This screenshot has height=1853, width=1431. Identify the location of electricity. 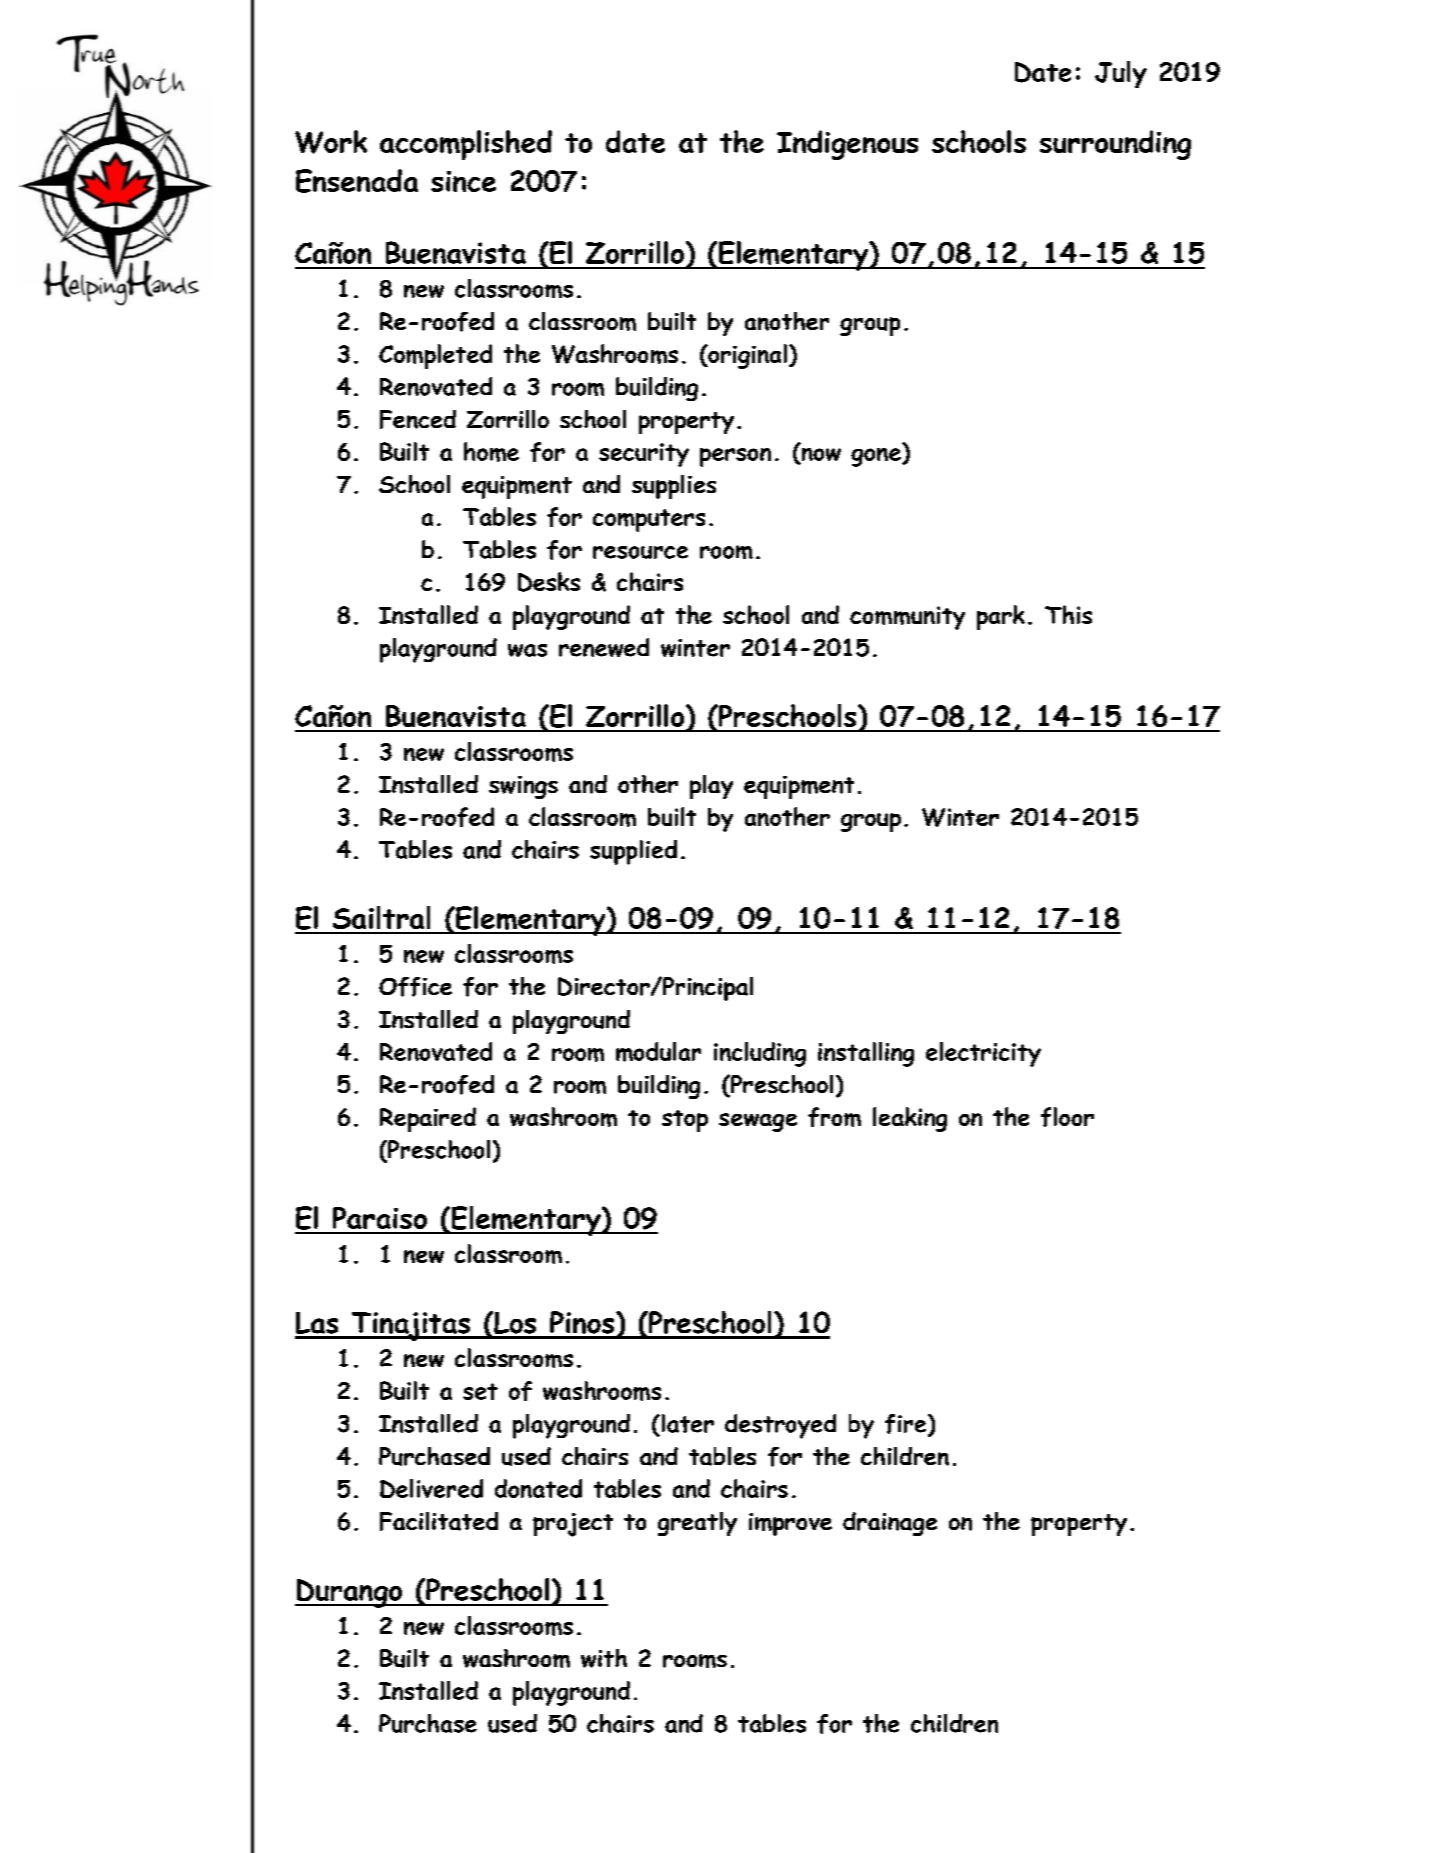
(983, 1054).
